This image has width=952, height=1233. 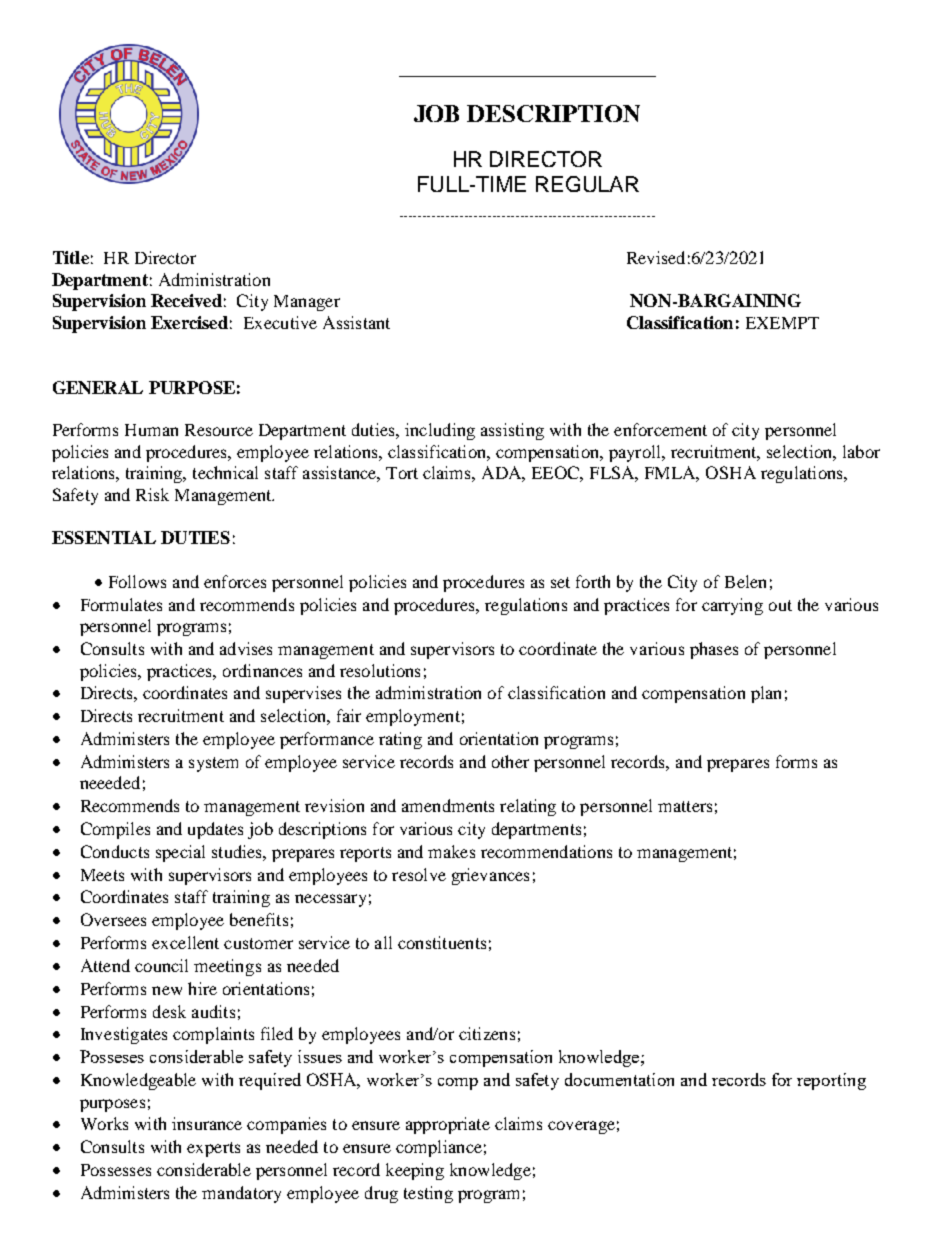 I want to click on REGULAR, so click(x=587, y=184).
